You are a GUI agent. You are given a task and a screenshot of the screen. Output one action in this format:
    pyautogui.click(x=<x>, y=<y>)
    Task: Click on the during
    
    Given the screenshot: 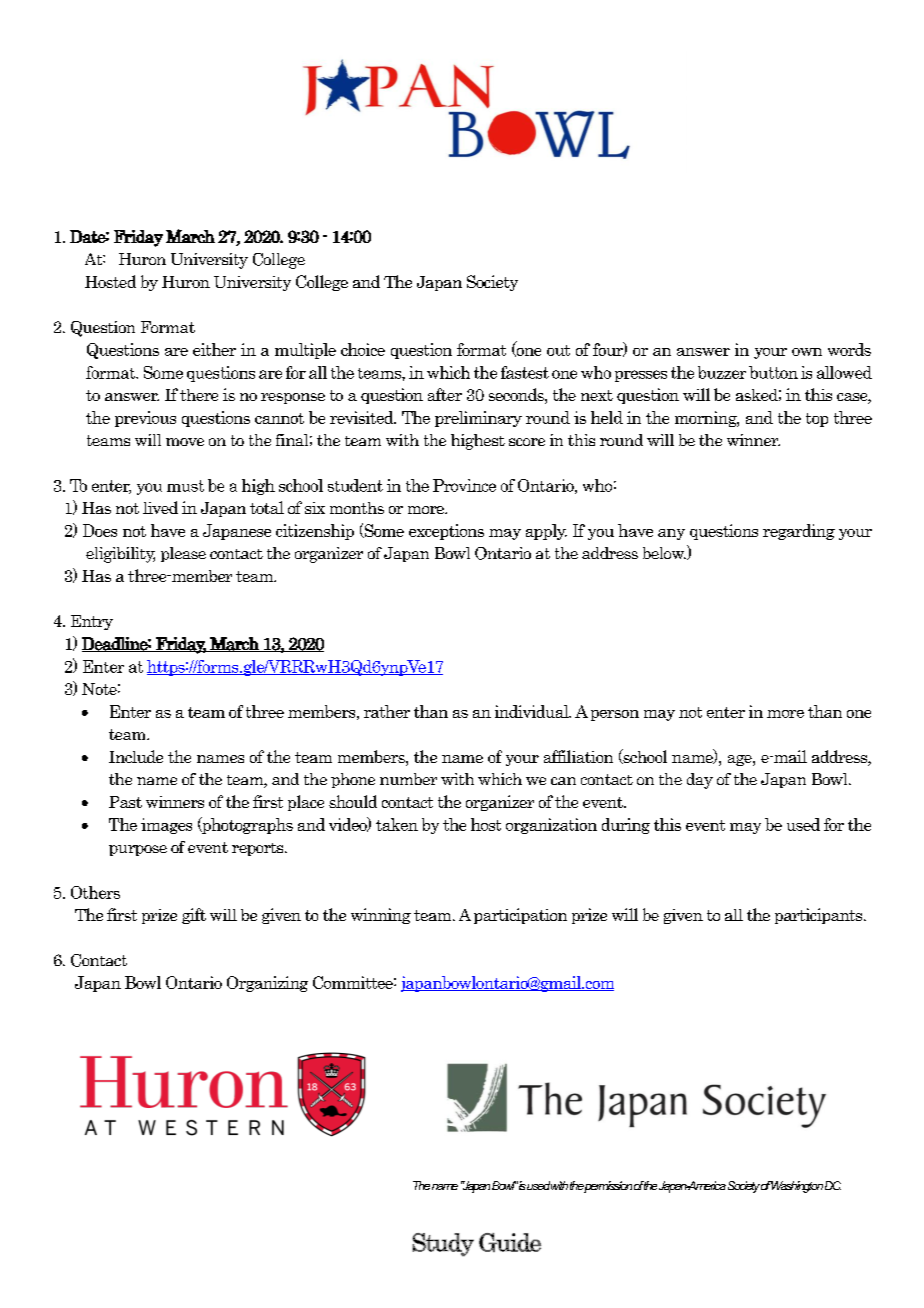 What is the action you would take?
    pyautogui.click(x=626, y=826)
